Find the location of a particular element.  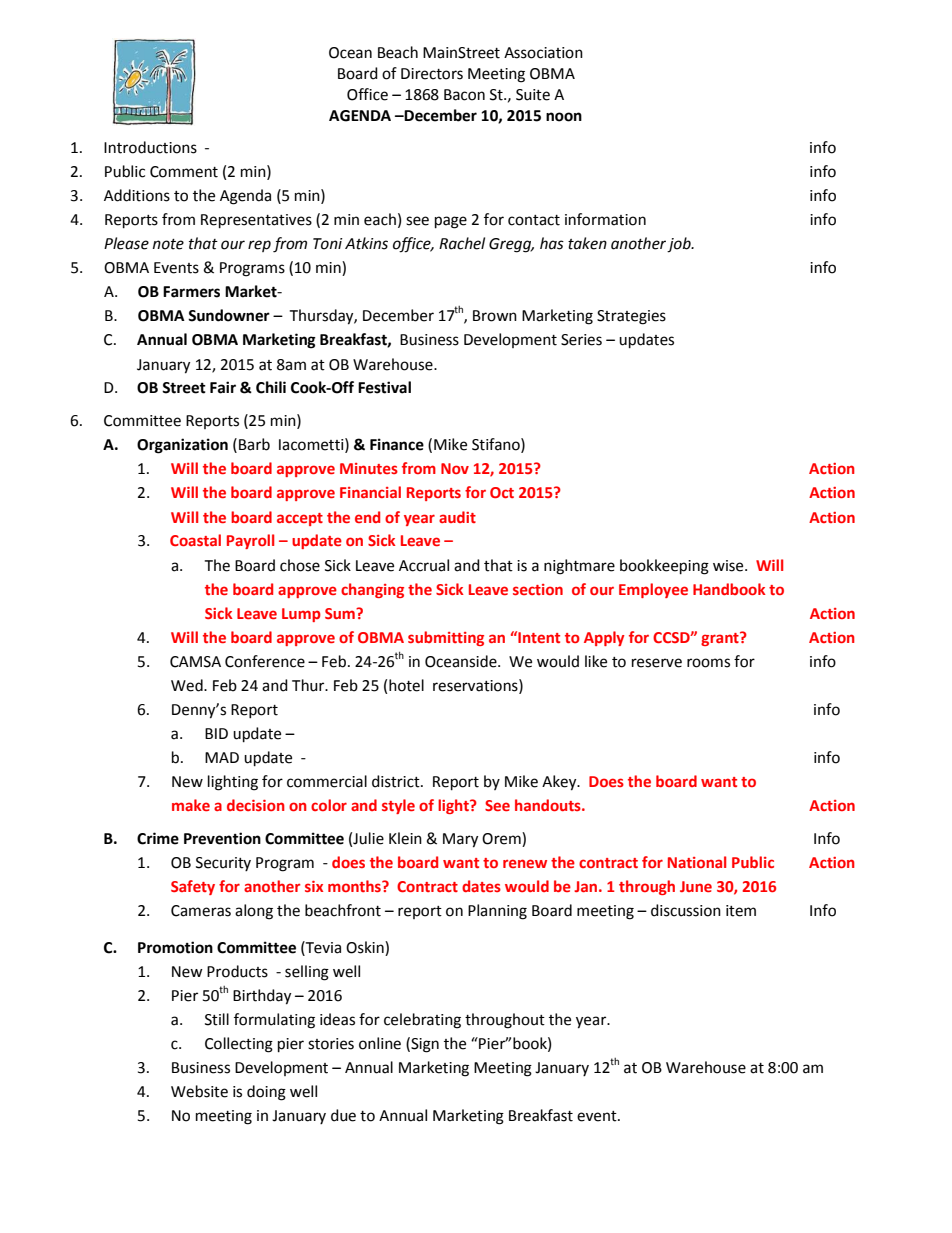

district is located at coordinates (397, 781).
